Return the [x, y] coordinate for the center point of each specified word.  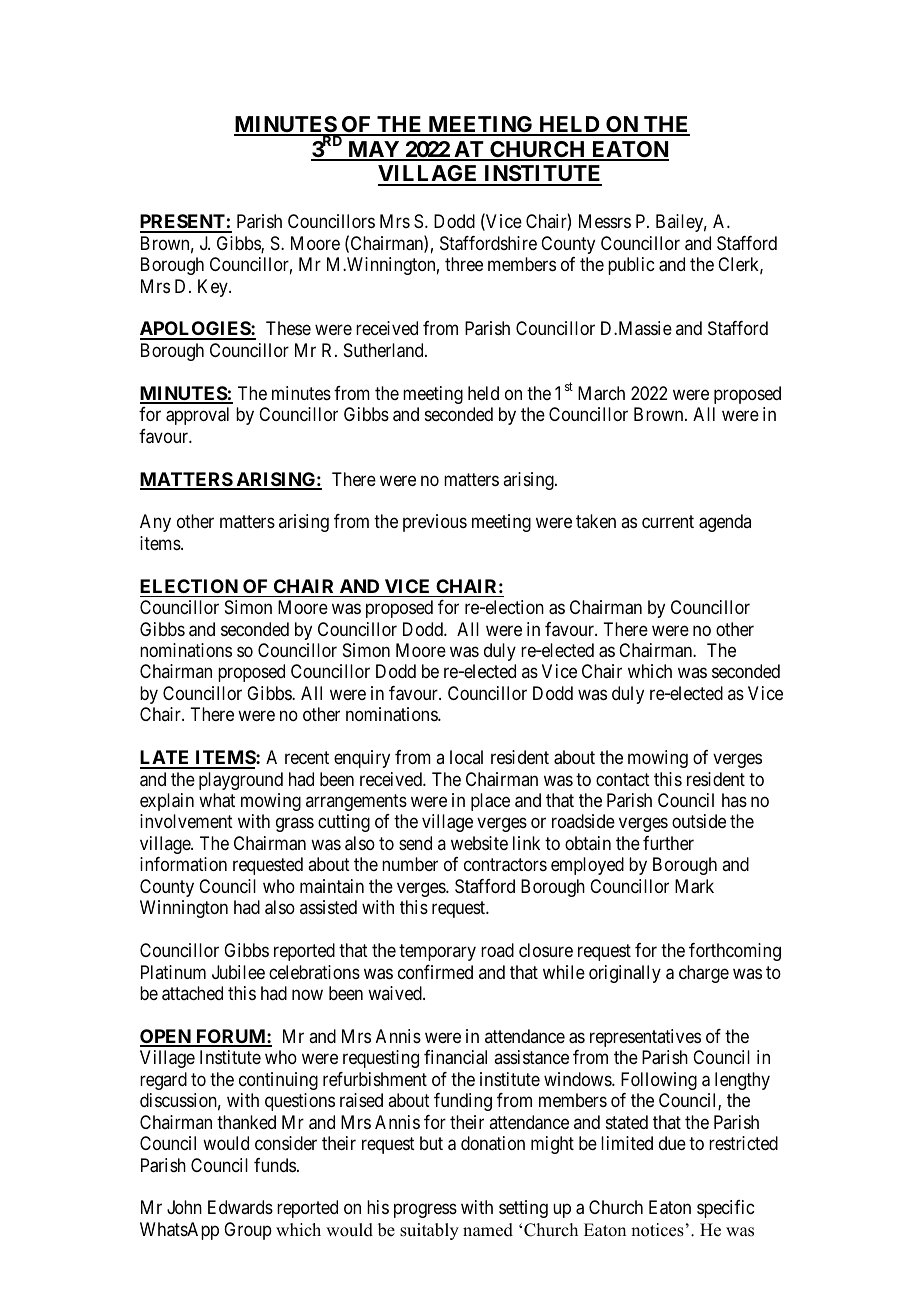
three [464, 264]
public [631, 266]
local [466, 757]
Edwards [240, 1207]
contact [623, 780]
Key [214, 288]
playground [241, 781]
